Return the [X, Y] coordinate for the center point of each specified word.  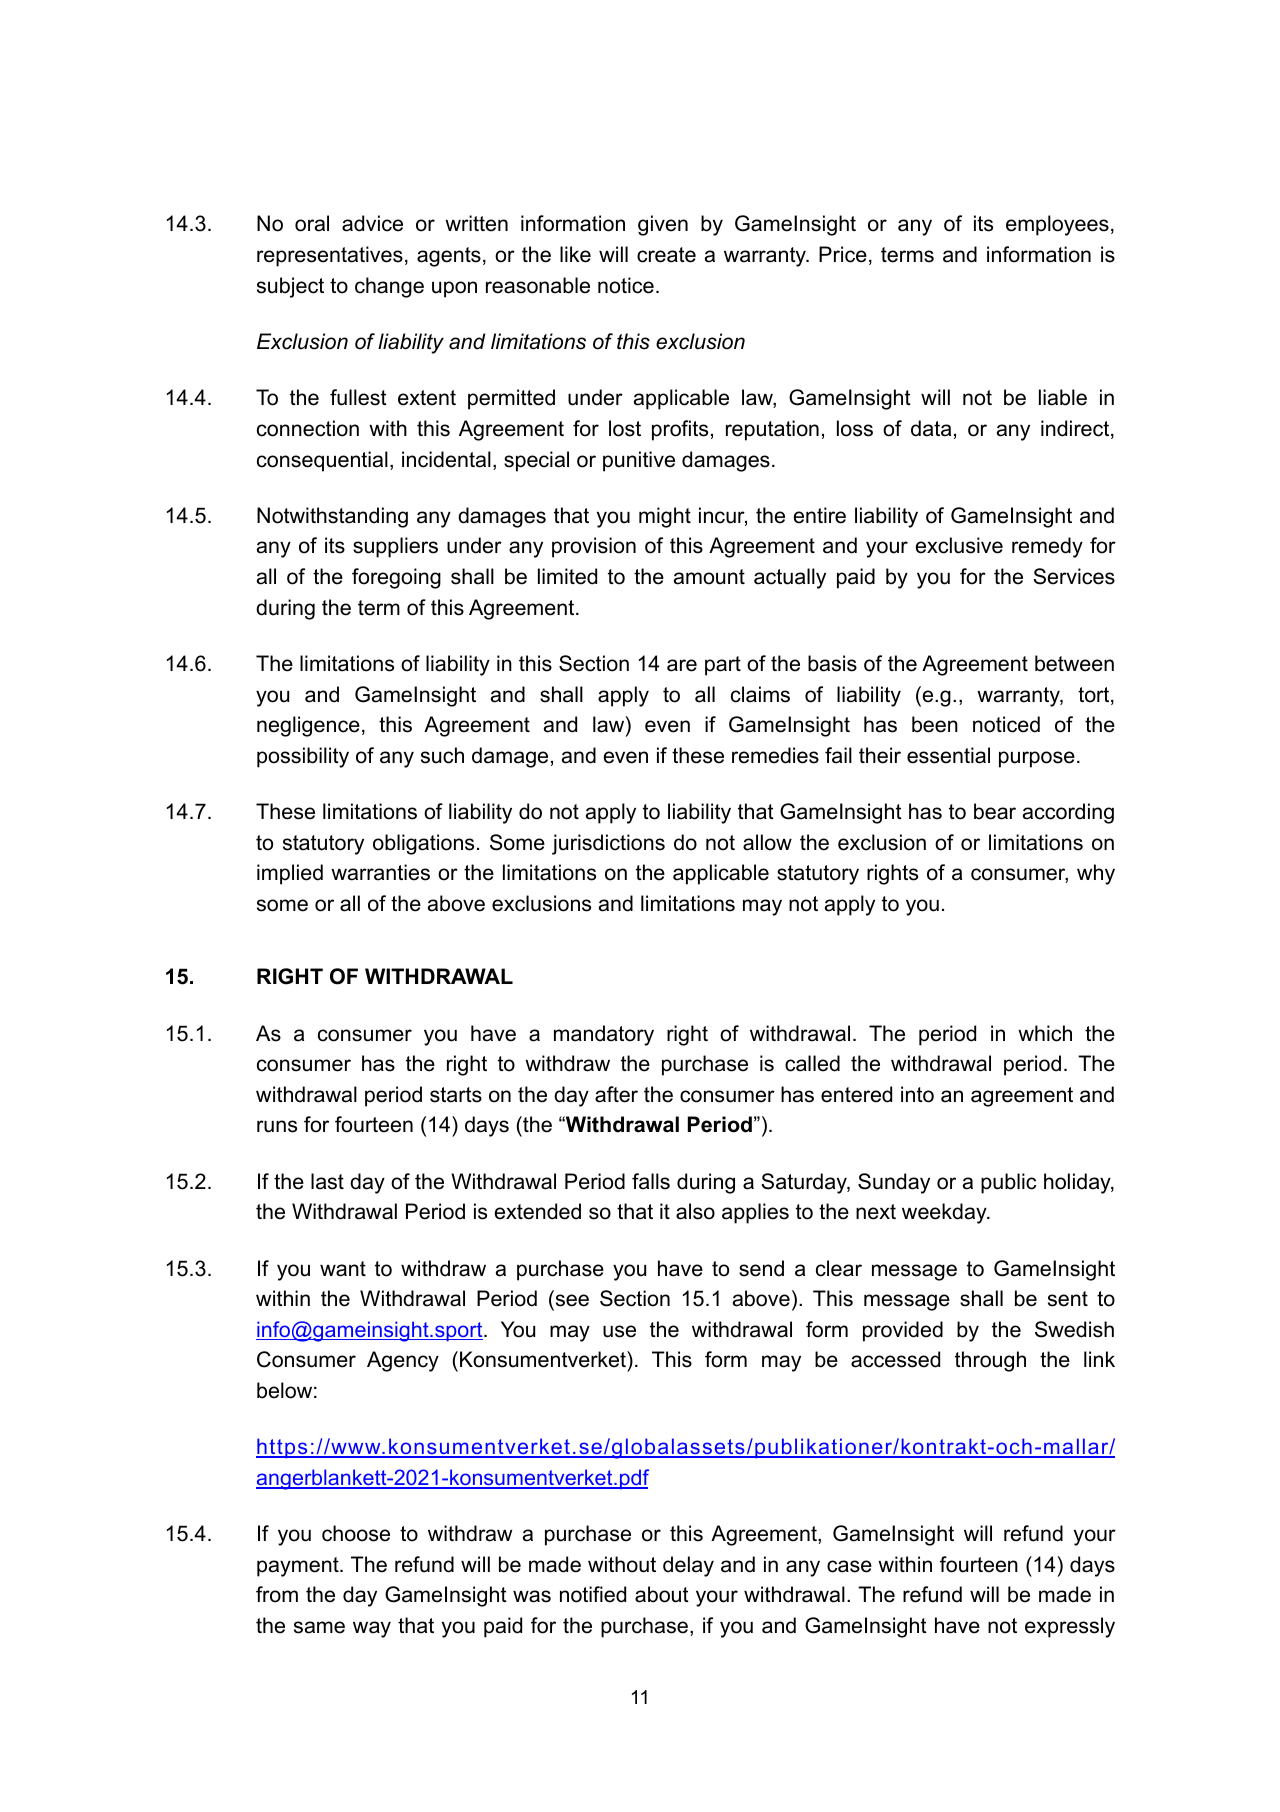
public [1008, 1183]
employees [1057, 225]
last [327, 1181]
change [389, 287]
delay [688, 1566]
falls [651, 1181]
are [682, 665]
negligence [308, 726]
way [372, 1629]
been [935, 724]
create [666, 255]
